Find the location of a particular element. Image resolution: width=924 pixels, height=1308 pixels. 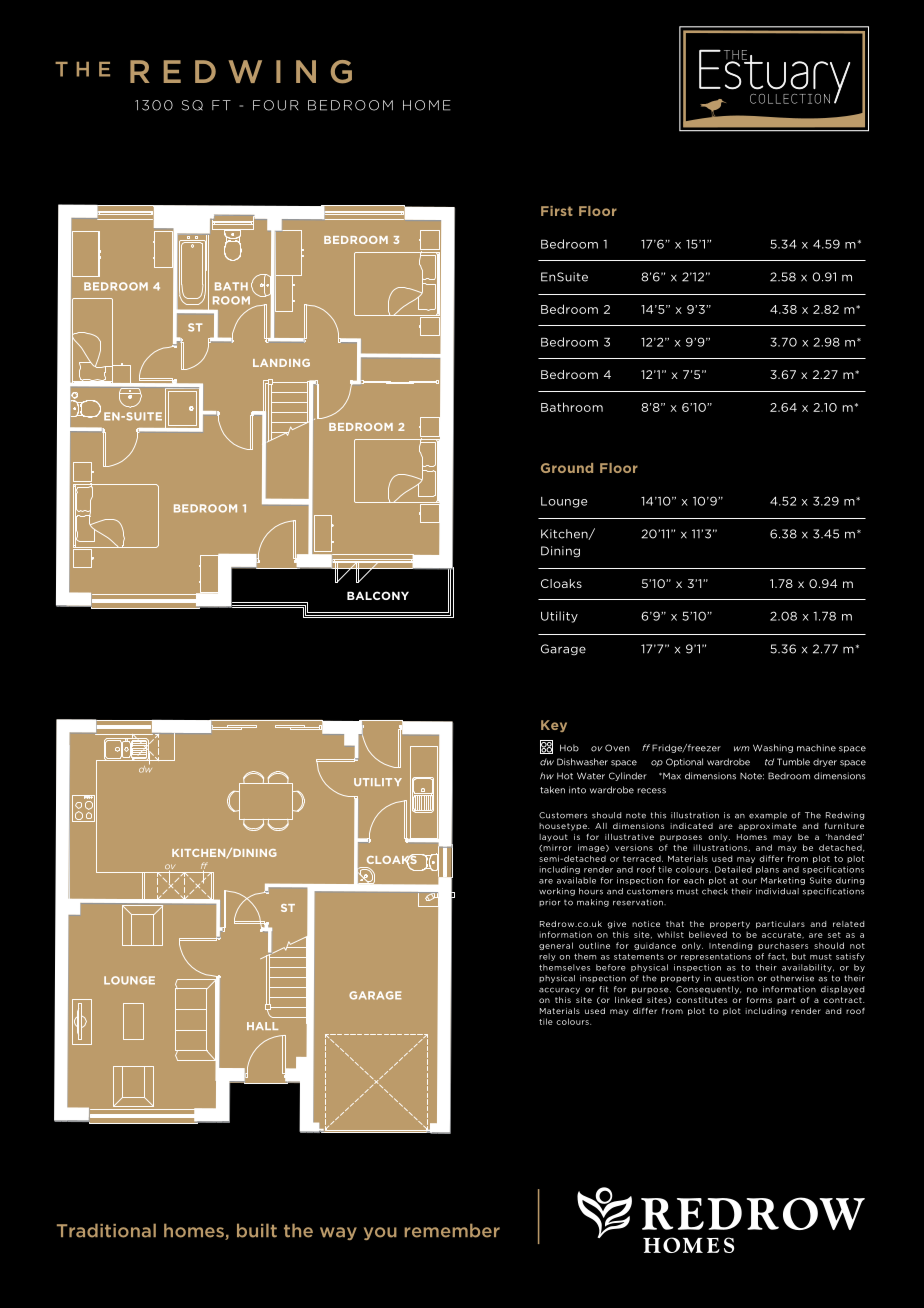

built is located at coordinates (257, 1230).
